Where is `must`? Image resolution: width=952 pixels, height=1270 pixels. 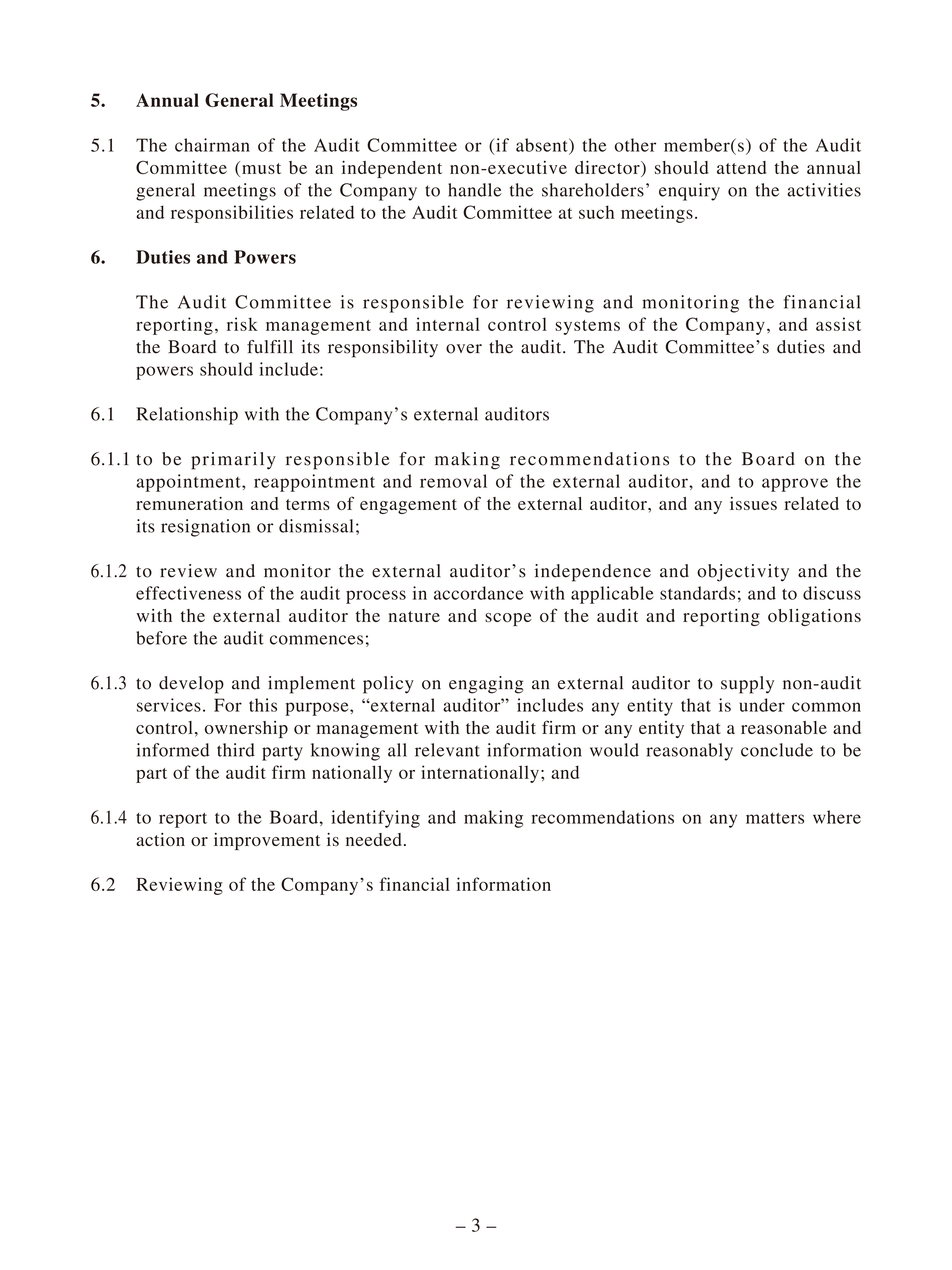 must is located at coordinates (261, 168).
